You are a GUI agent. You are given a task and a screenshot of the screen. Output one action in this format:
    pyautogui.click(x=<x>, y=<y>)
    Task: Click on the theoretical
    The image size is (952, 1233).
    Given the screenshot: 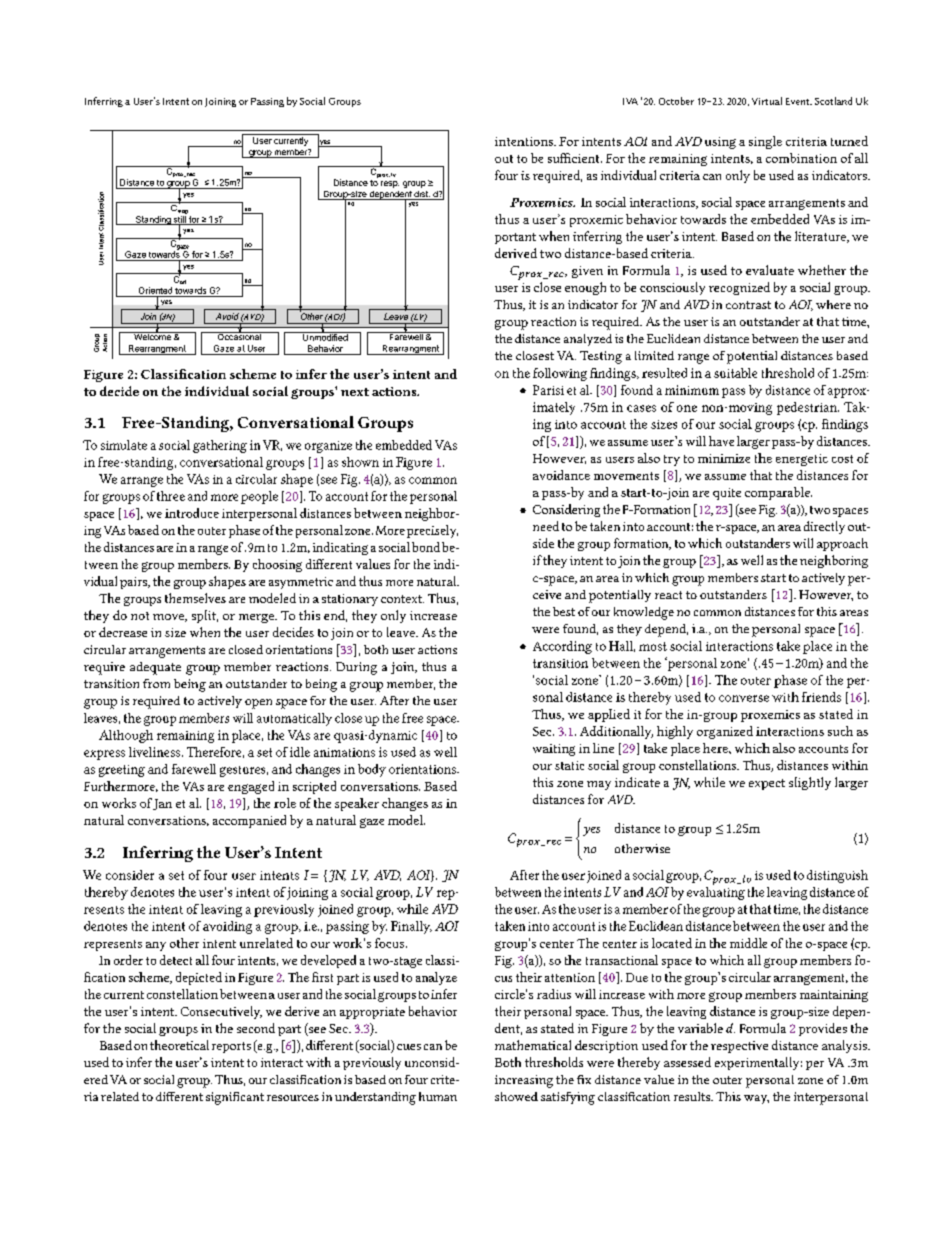 What is the action you would take?
    pyautogui.click(x=179, y=1045)
